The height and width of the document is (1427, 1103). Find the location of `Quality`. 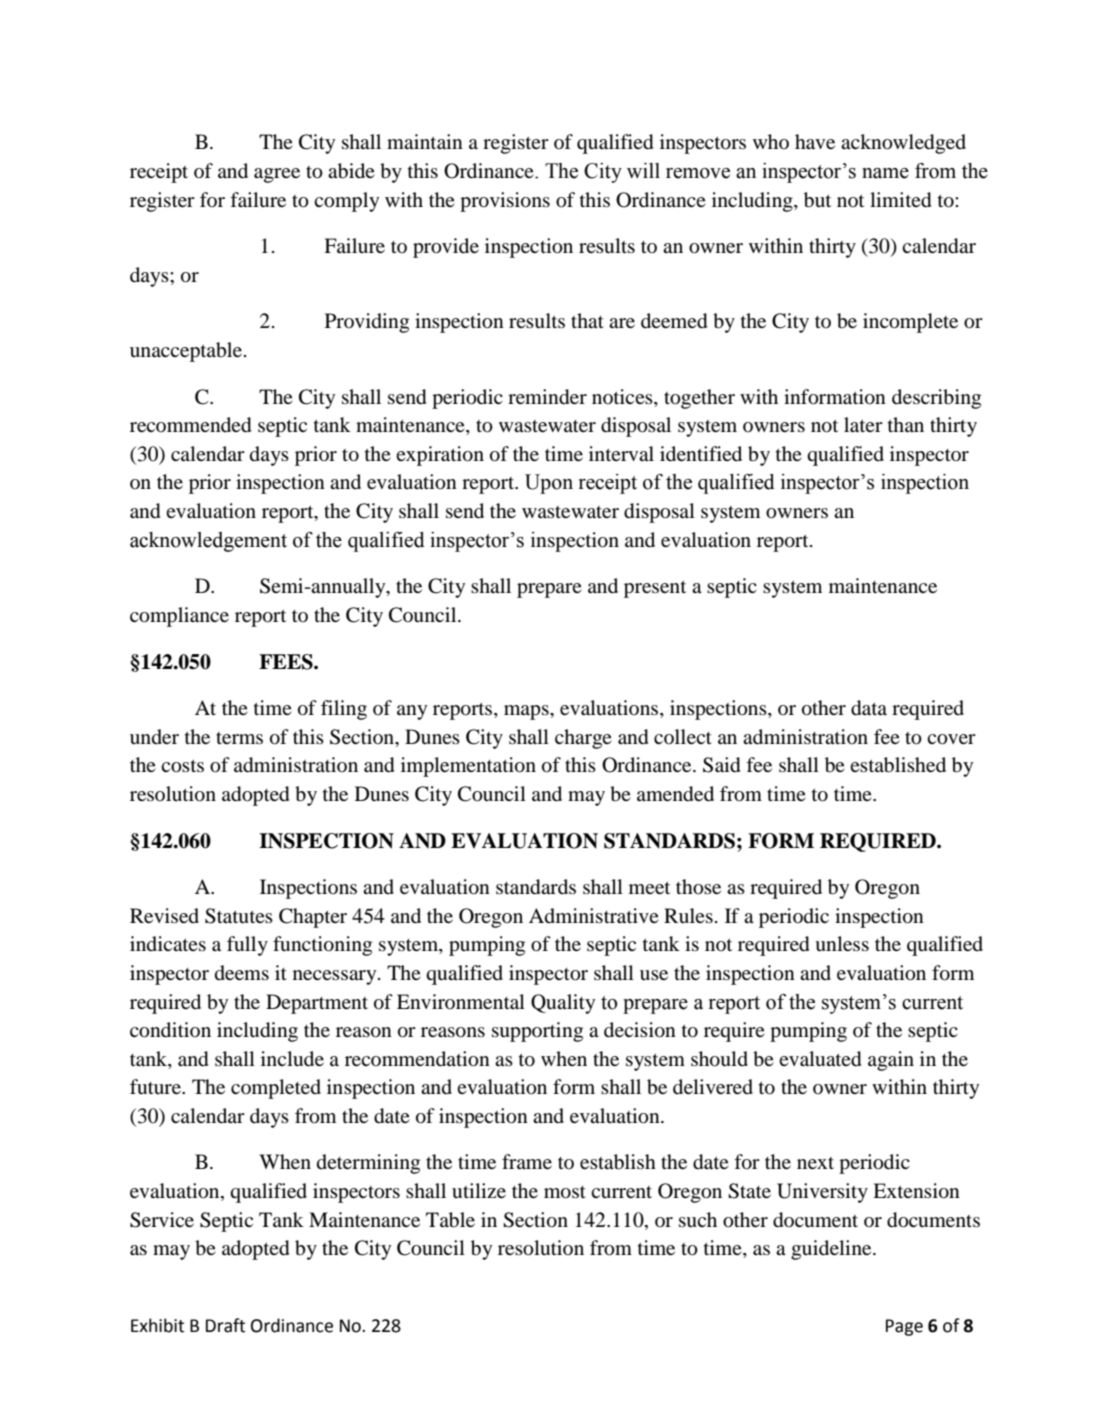

Quality is located at coordinates (563, 1004).
